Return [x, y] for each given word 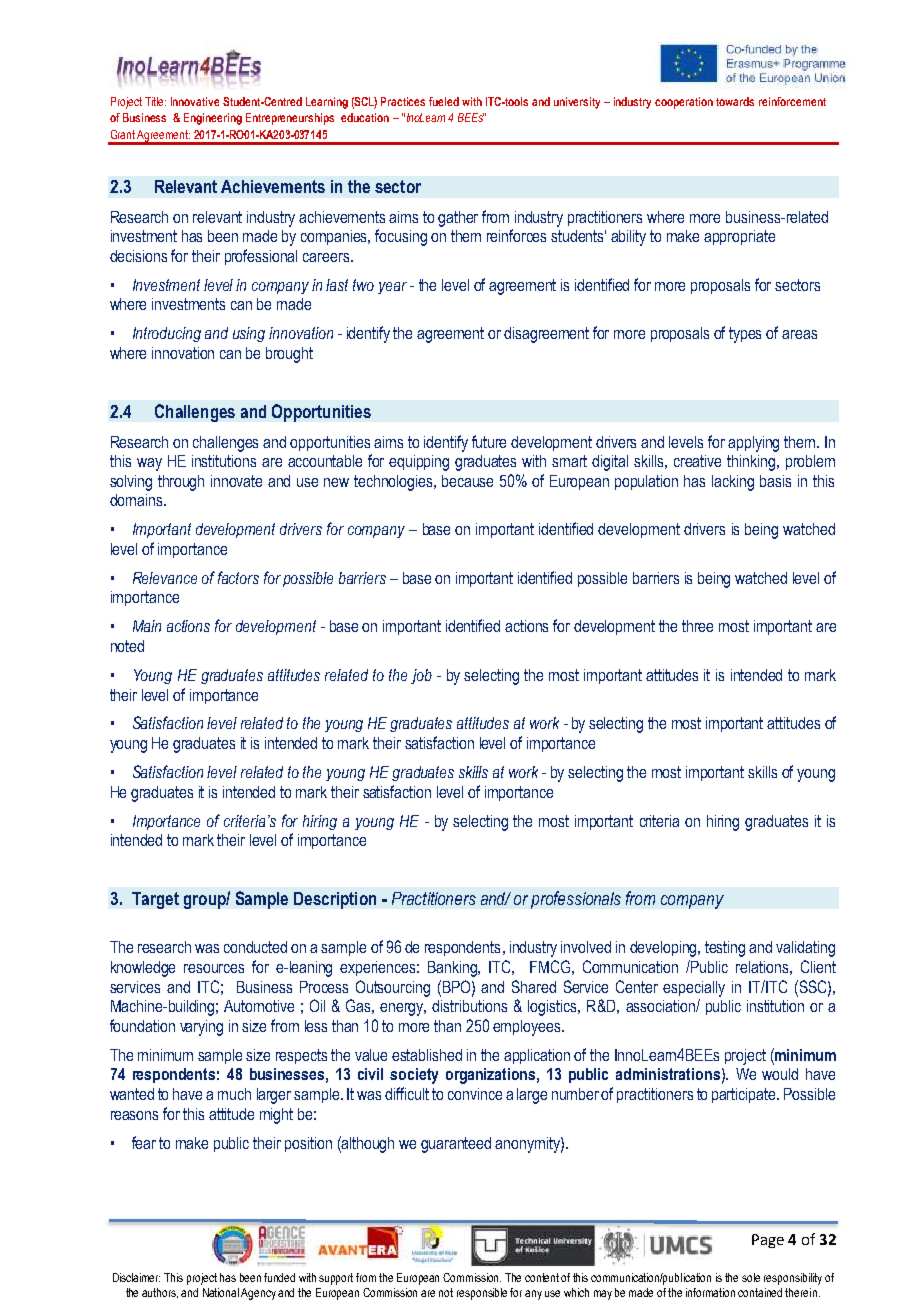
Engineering [213, 119]
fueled [444, 101]
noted [127, 646]
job [421, 676]
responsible [482, 1294]
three [697, 626]
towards [735, 101]
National [221, 1292]
